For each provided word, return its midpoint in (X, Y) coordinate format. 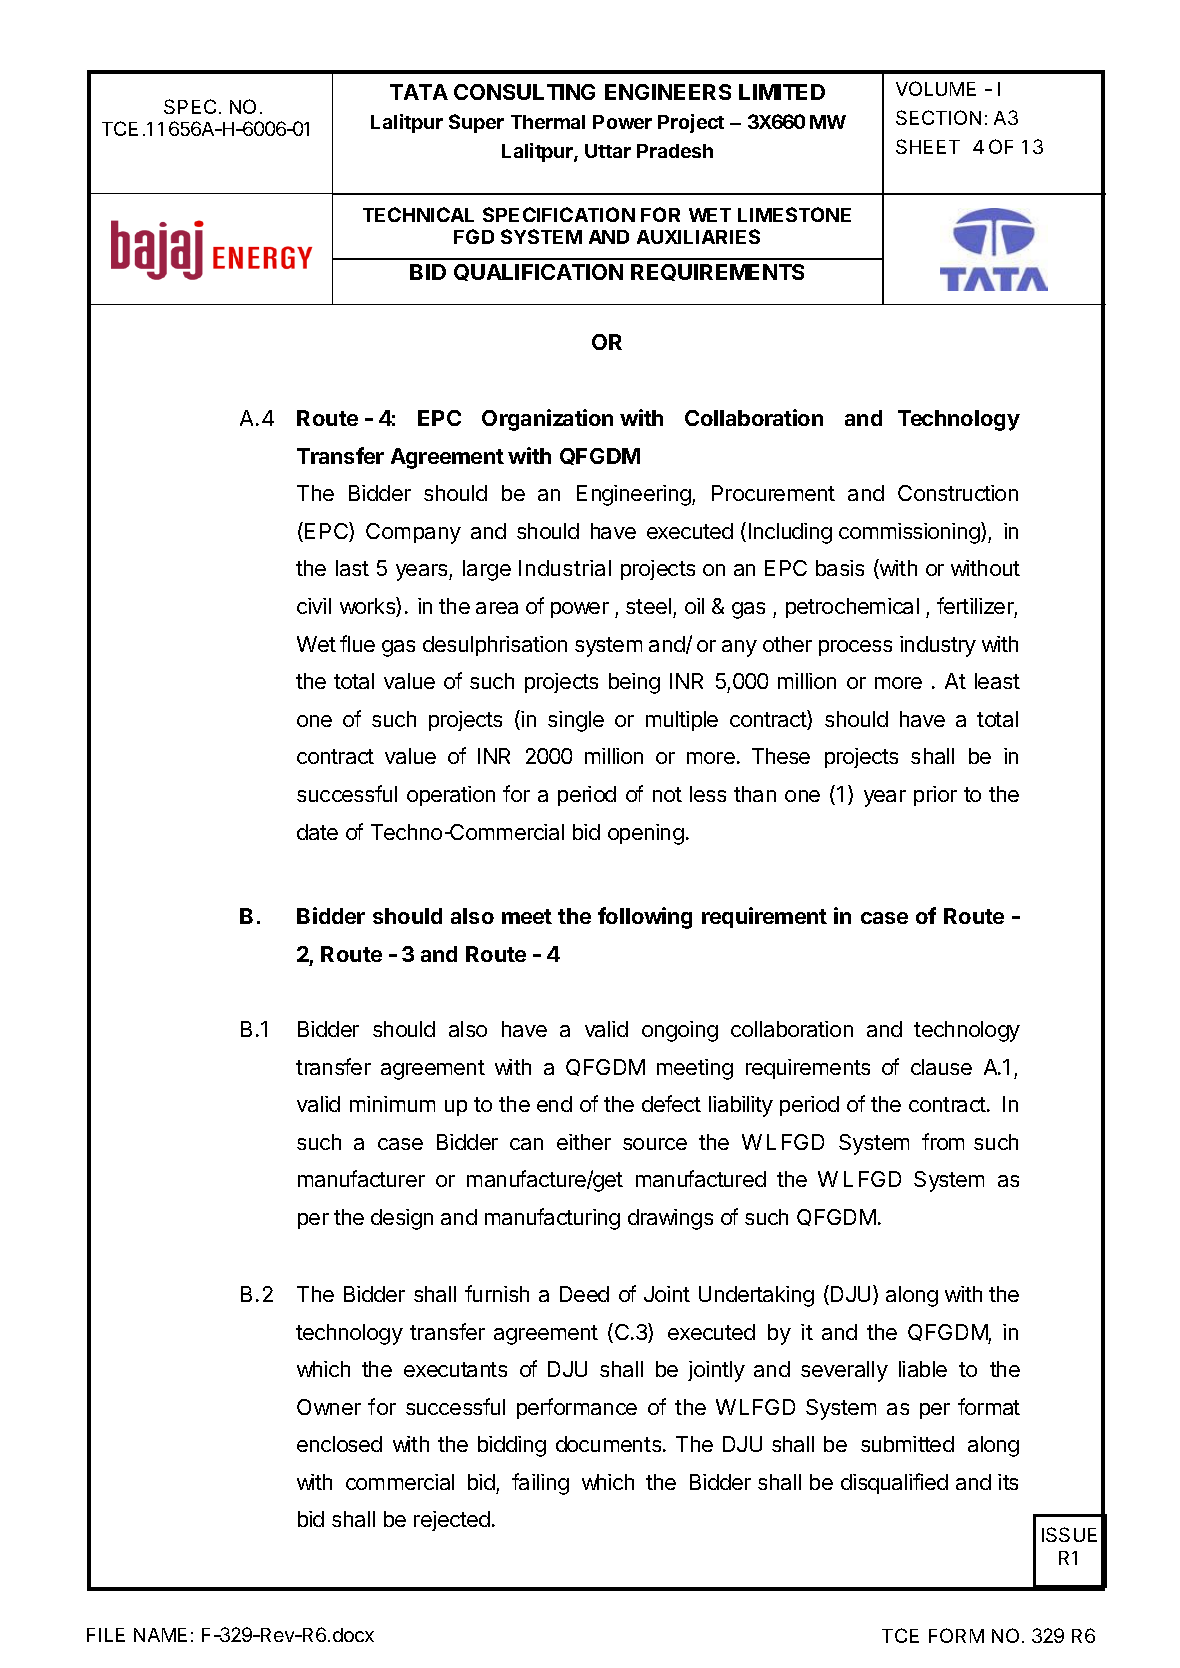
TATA (419, 92)
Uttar (608, 151)
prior (935, 796)
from (943, 1141)
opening (646, 834)
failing (540, 1484)
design (402, 1219)
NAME (160, 1635)
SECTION (938, 117)
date (317, 832)
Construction (958, 493)
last (352, 568)
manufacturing (552, 1219)
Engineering (634, 495)
